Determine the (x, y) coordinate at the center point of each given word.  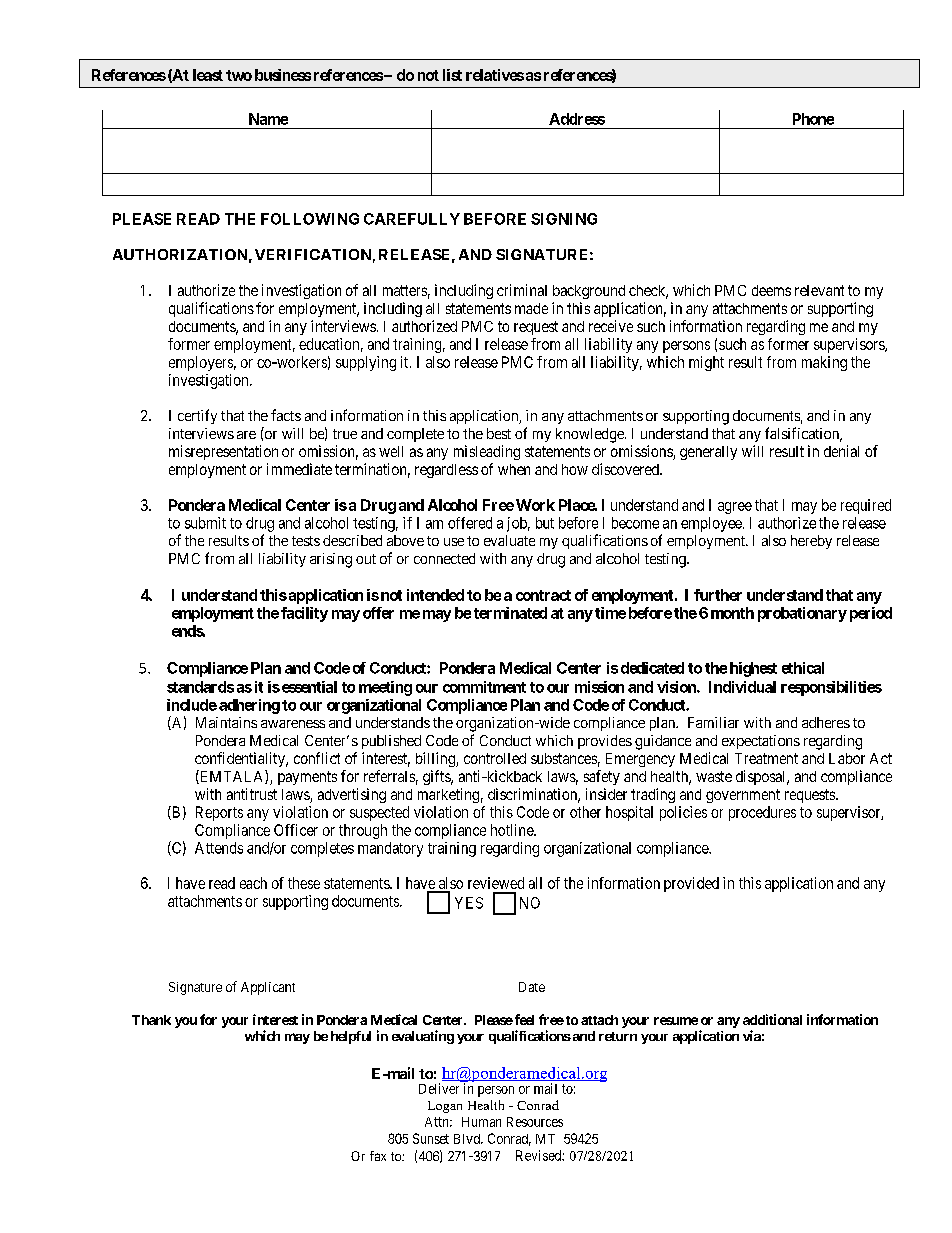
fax (378, 1156)
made (531, 308)
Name (268, 119)
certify (197, 416)
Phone (813, 119)
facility (304, 614)
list (452, 75)
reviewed (496, 883)
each (253, 883)
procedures (762, 813)
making (824, 363)
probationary (802, 614)
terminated (510, 613)
